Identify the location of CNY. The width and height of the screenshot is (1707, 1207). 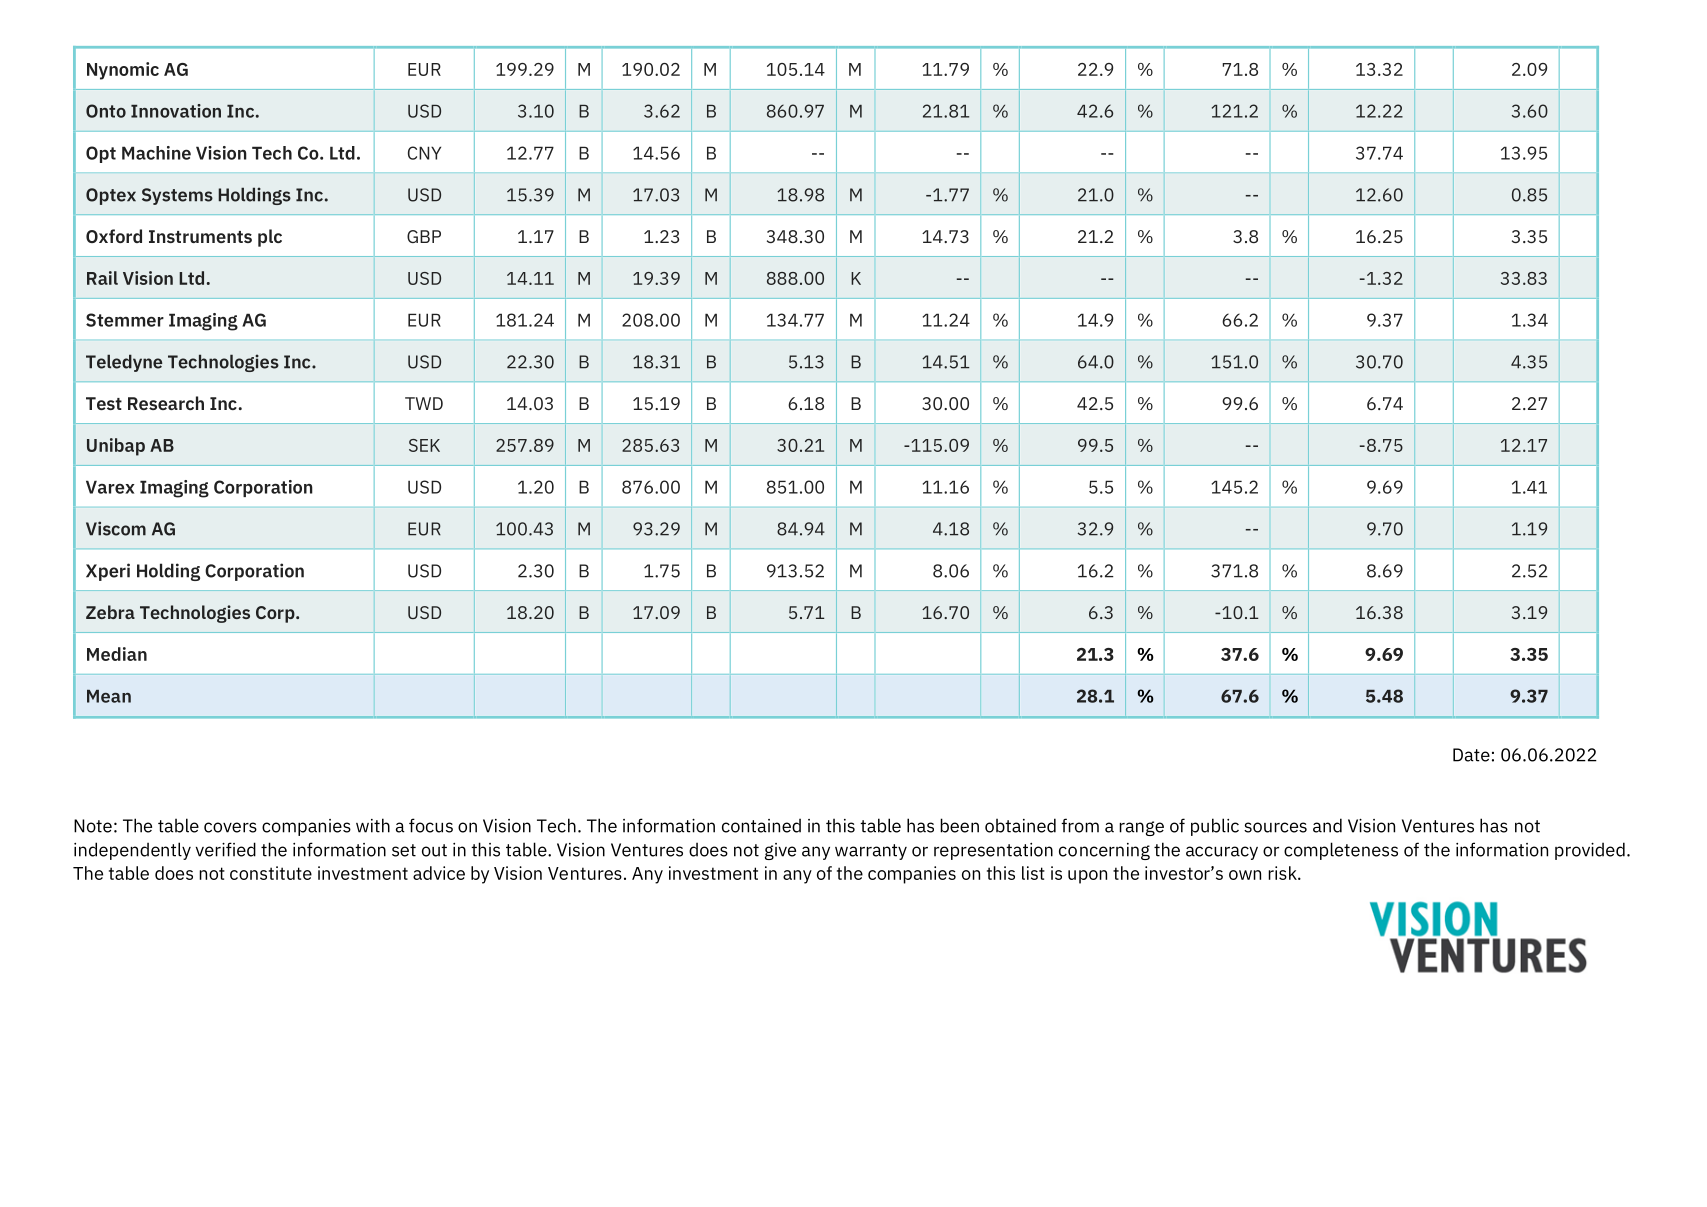
(424, 153).
